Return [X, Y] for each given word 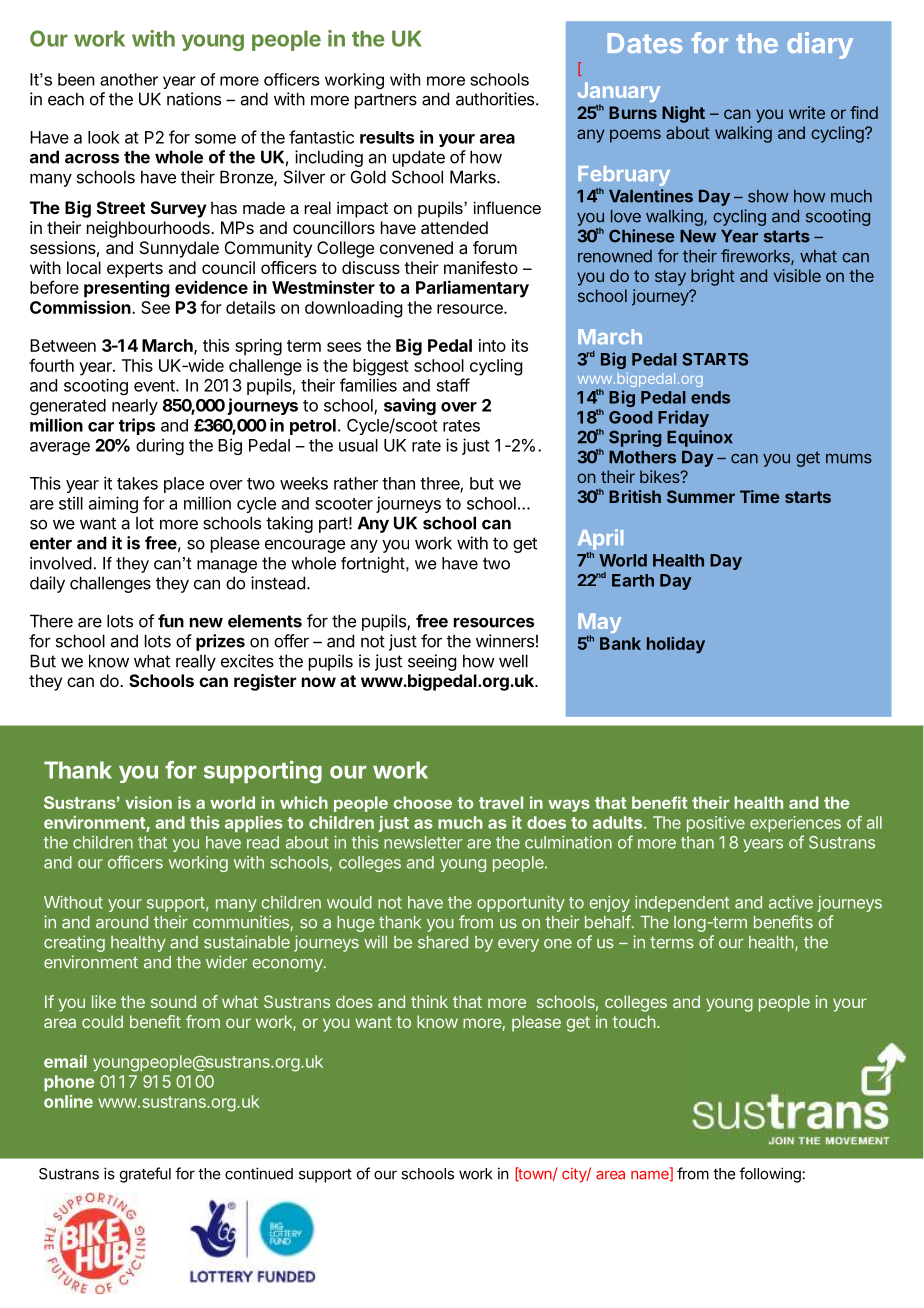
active [791, 902]
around [122, 922]
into [492, 345]
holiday [676, 645]
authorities [496, 99]
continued [259, 1173]
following [770, 1175]
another [129, 79]
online [68, 1101]
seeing [432, 662]
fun [171, 621]
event [156, 386]
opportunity [521, 904]
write [807, 112]
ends [710, 397]
